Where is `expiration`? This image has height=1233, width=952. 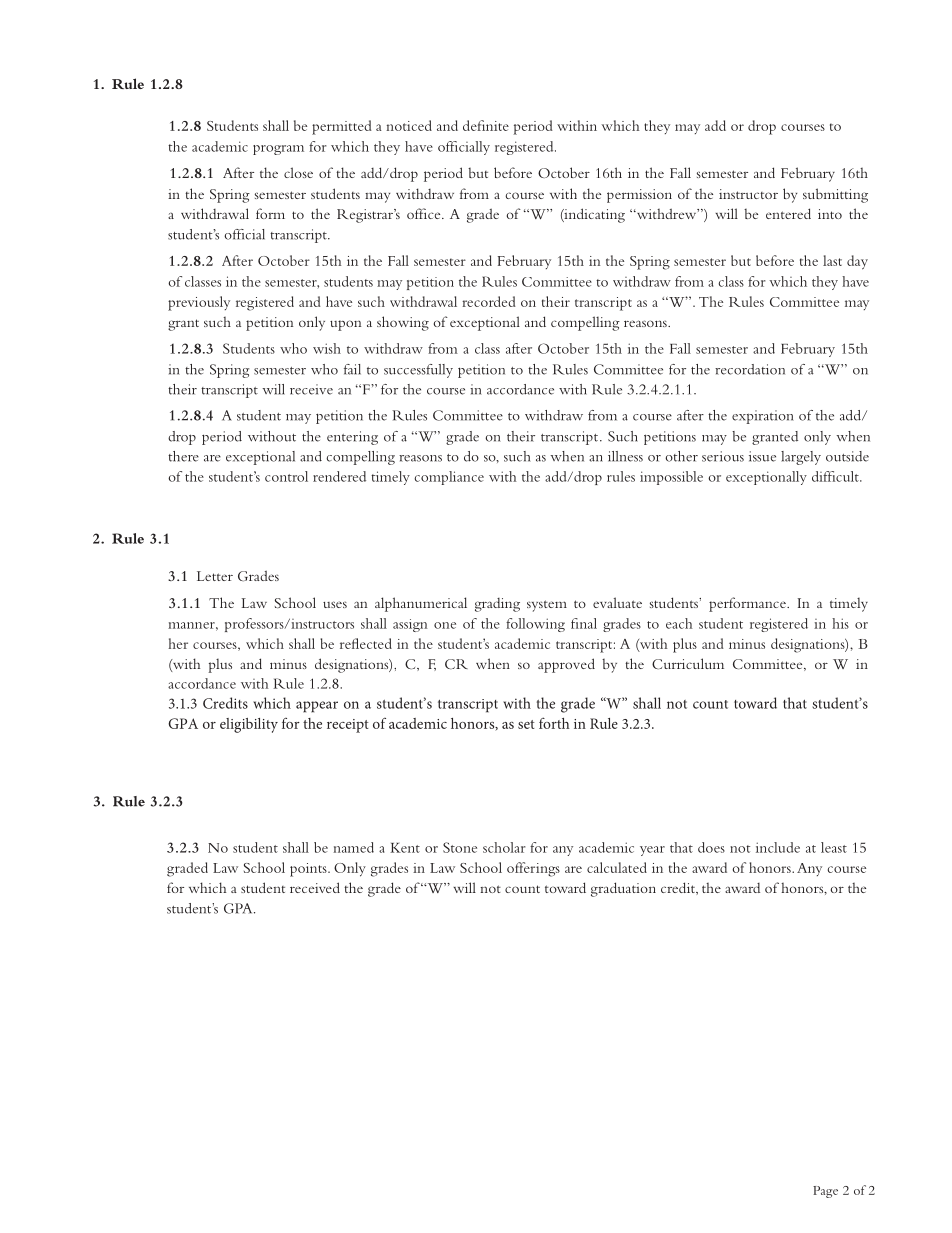 expiration is located at coordinates (763, 417).
